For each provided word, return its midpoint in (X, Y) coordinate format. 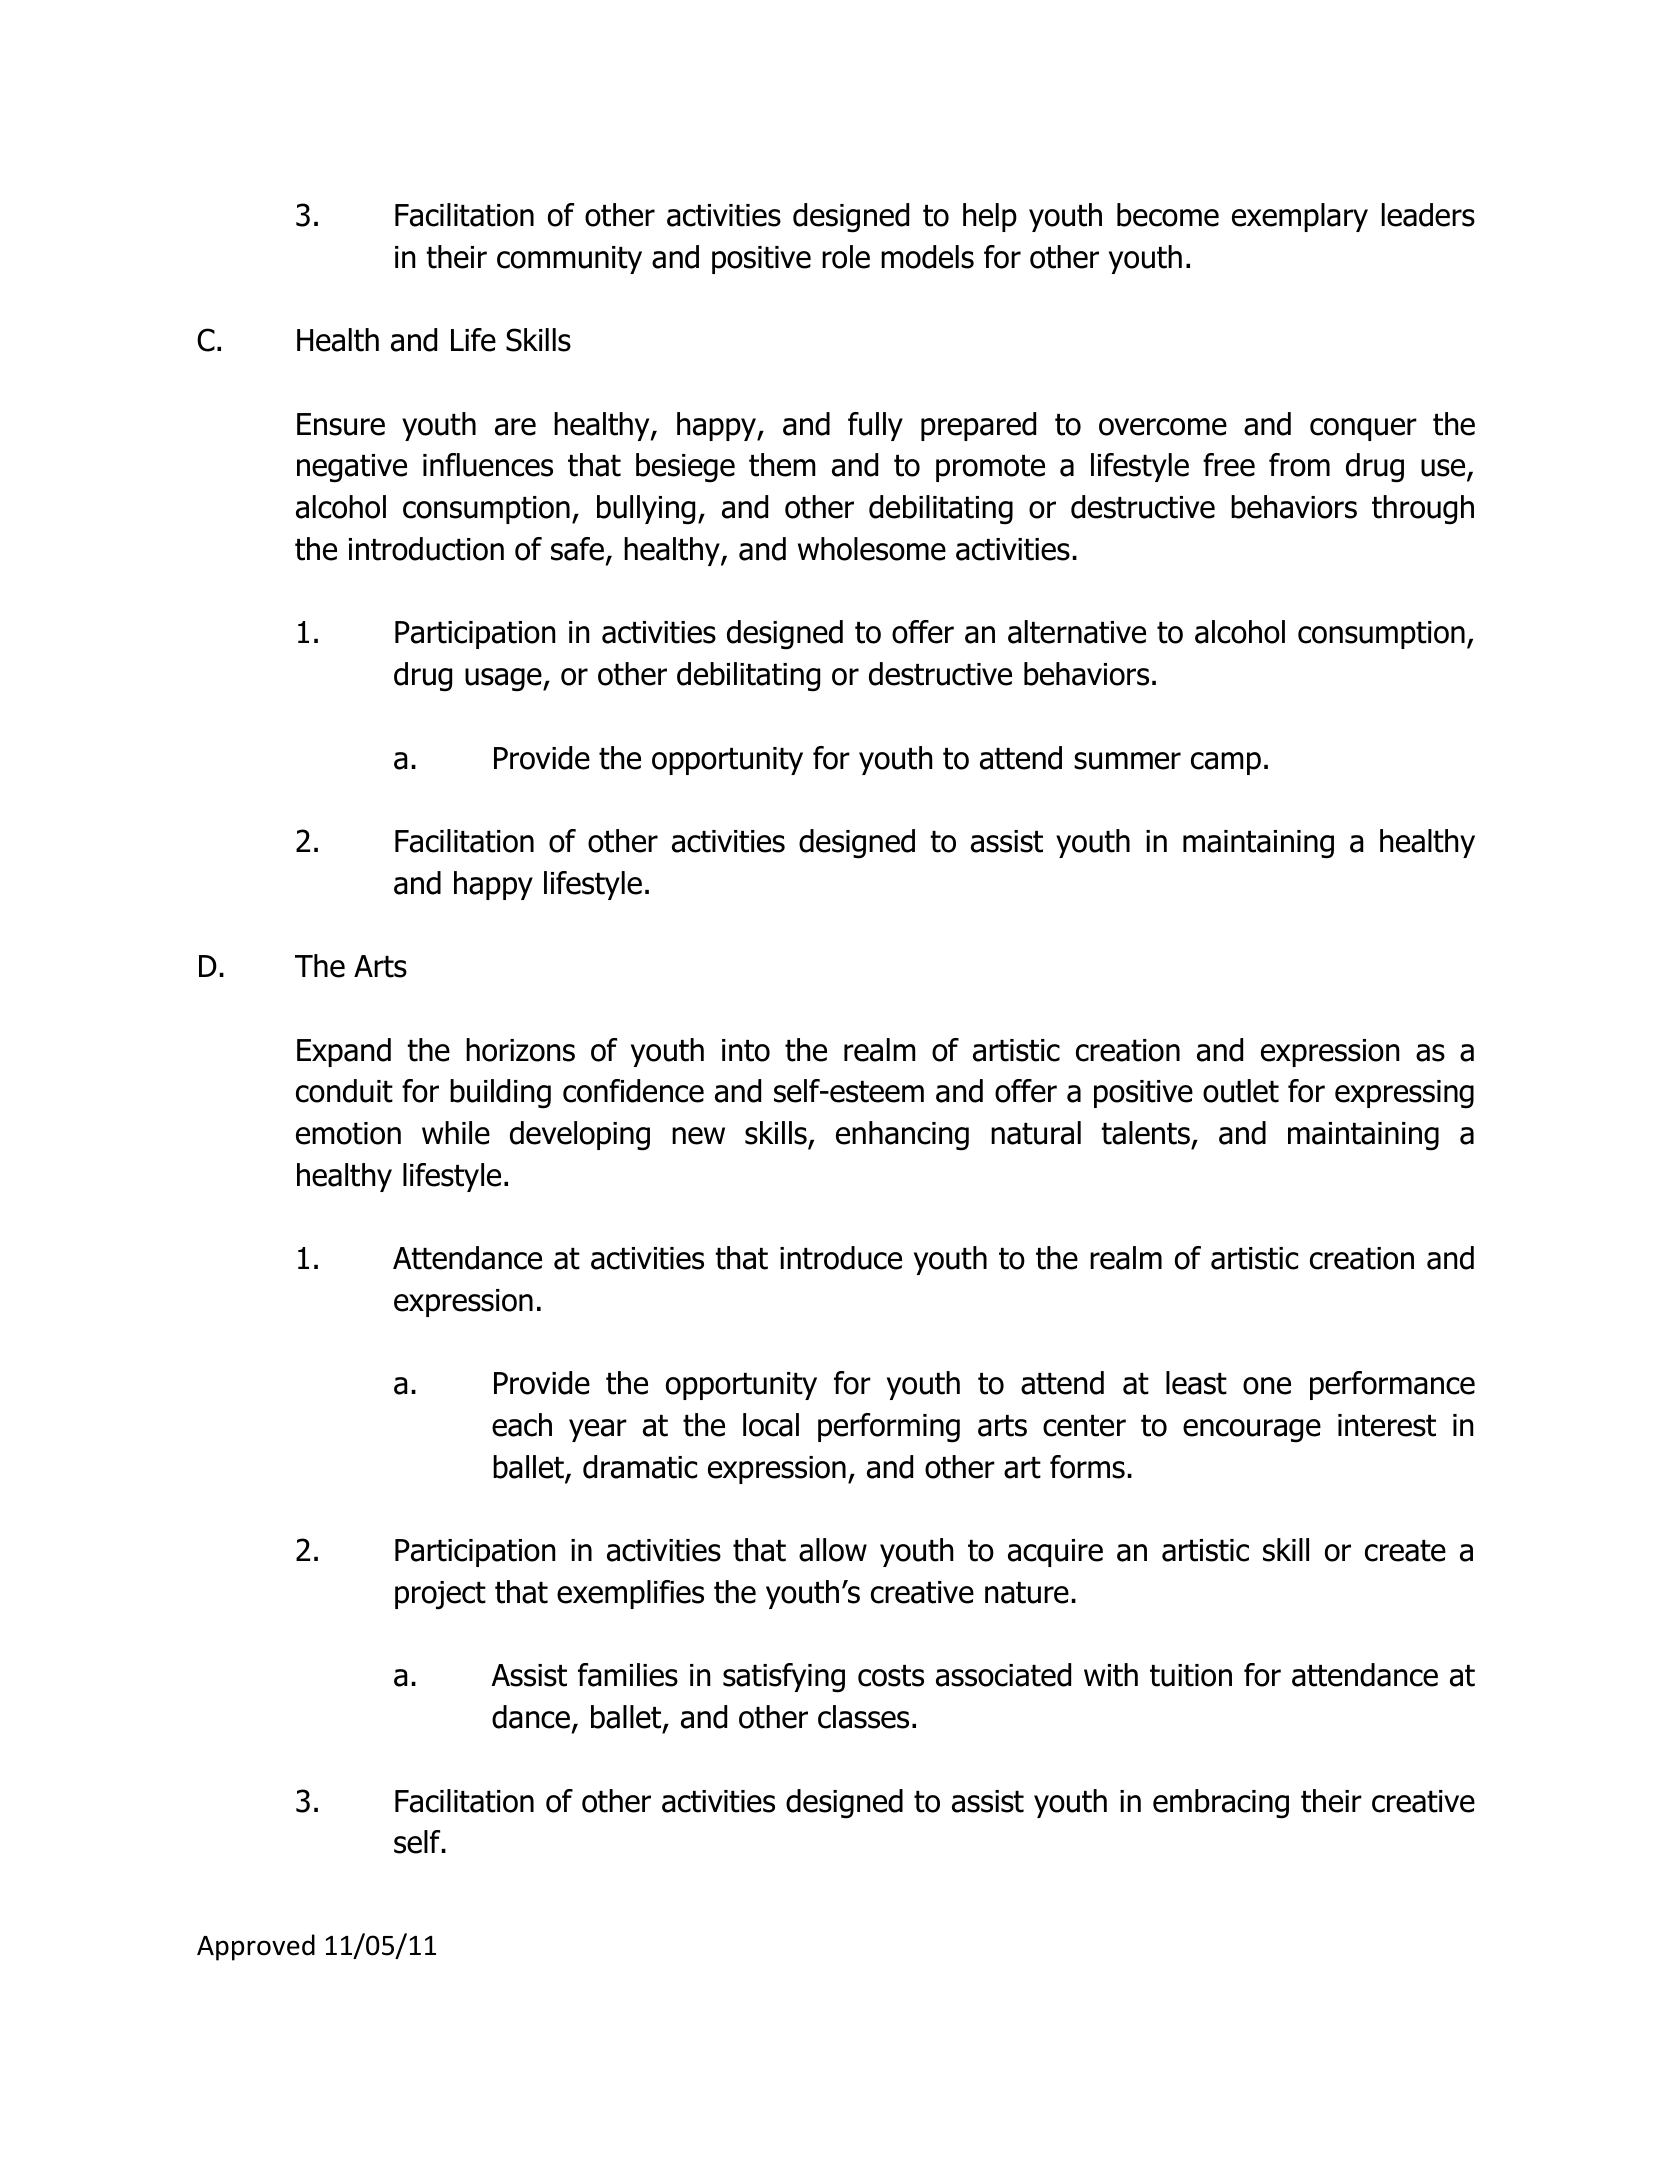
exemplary (1300, 217)
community (569, 260)
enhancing (902, 1136)
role (846, 257)
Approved (256, 1947)
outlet (1241, 1091)
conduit (344, 1091)
